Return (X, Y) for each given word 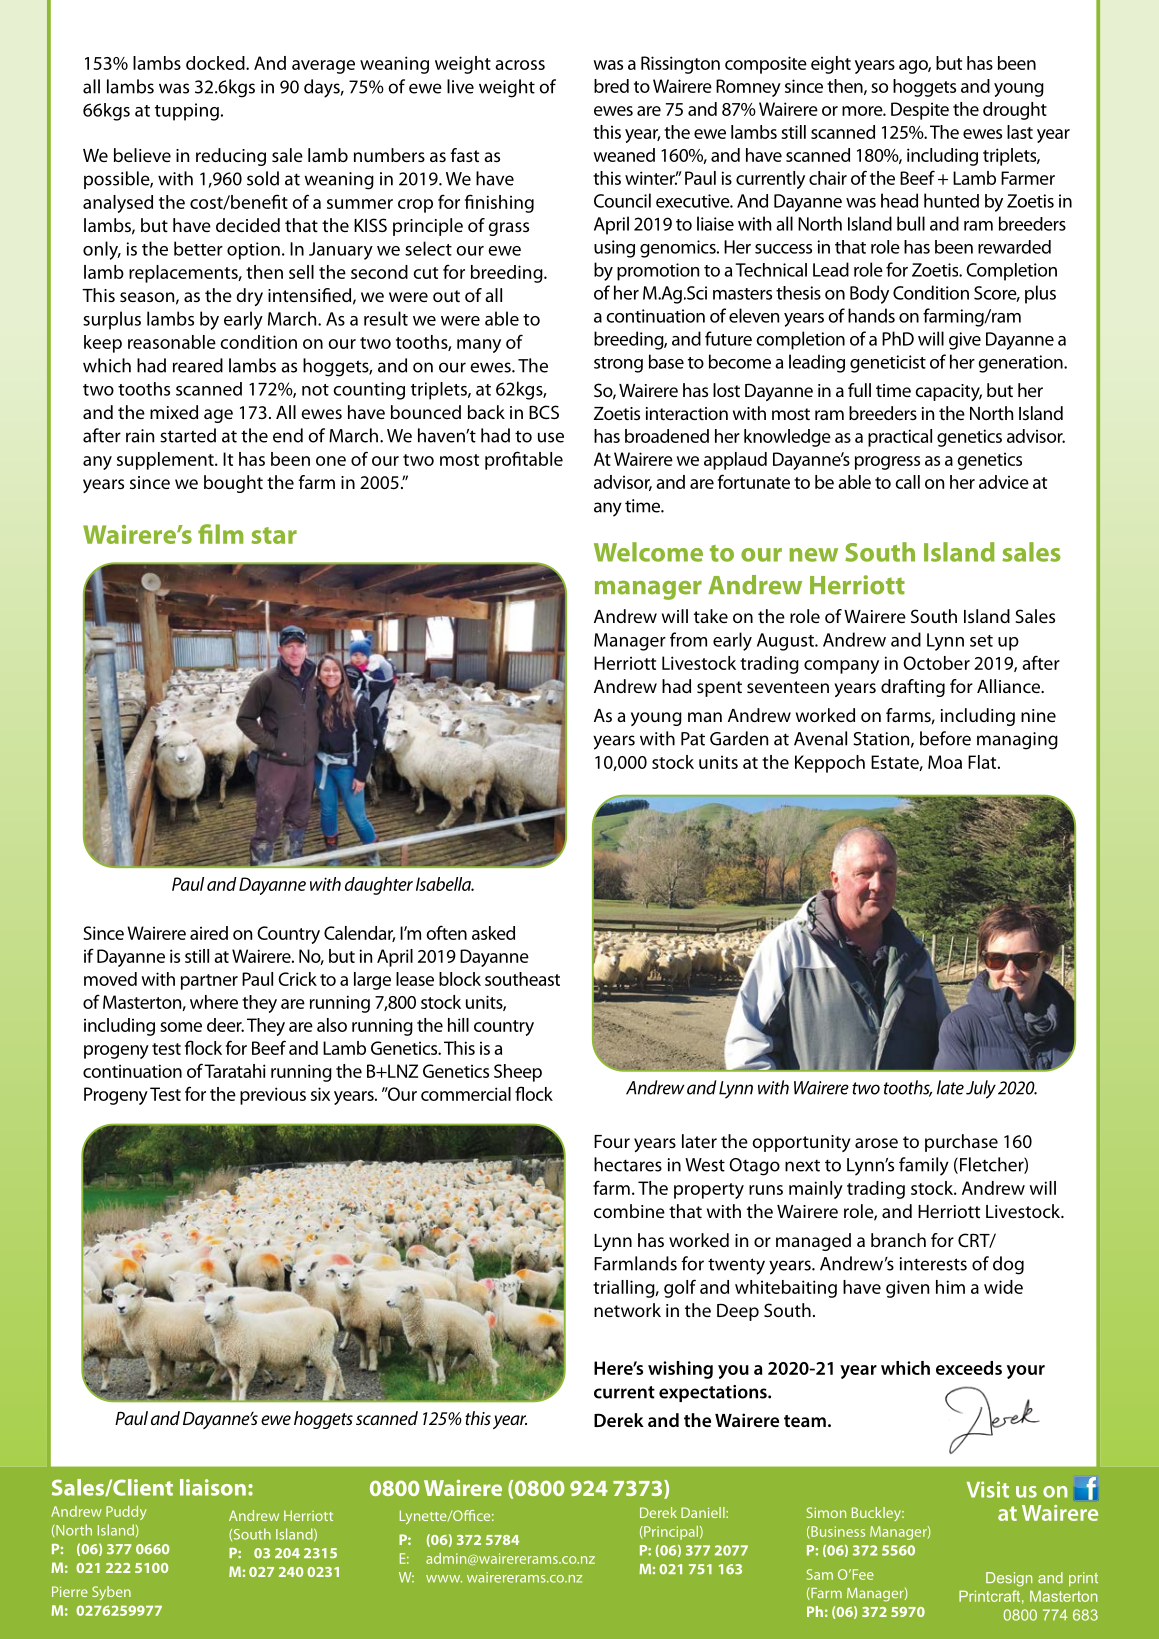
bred (611, 86)
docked (216, 63)
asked (493, 933)
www (444, 1579)
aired (209, 933)
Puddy (126, 1513)
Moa (945, 762)
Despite (920, 111)
